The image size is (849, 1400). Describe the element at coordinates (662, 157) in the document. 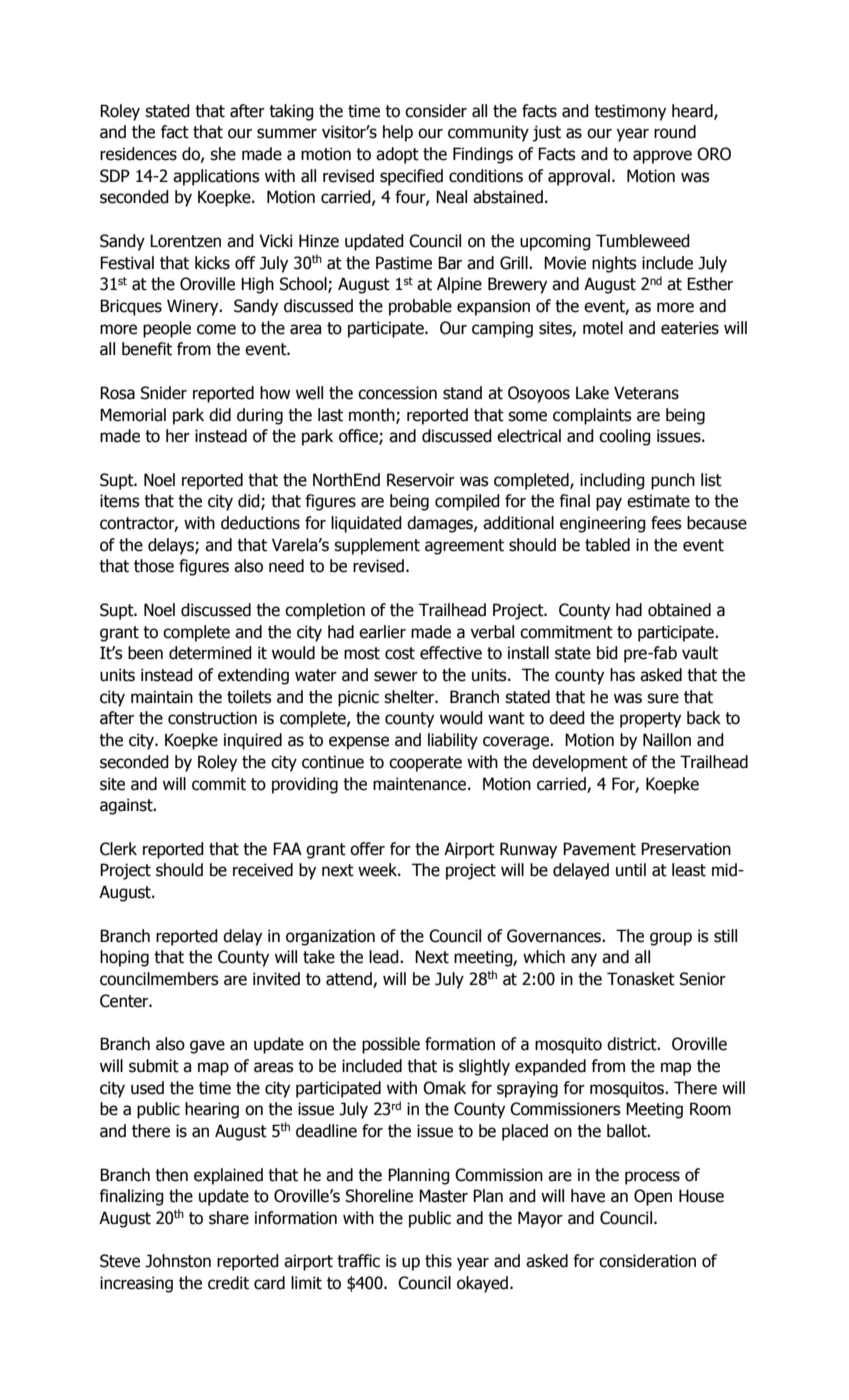

I see `approve` at that location.
